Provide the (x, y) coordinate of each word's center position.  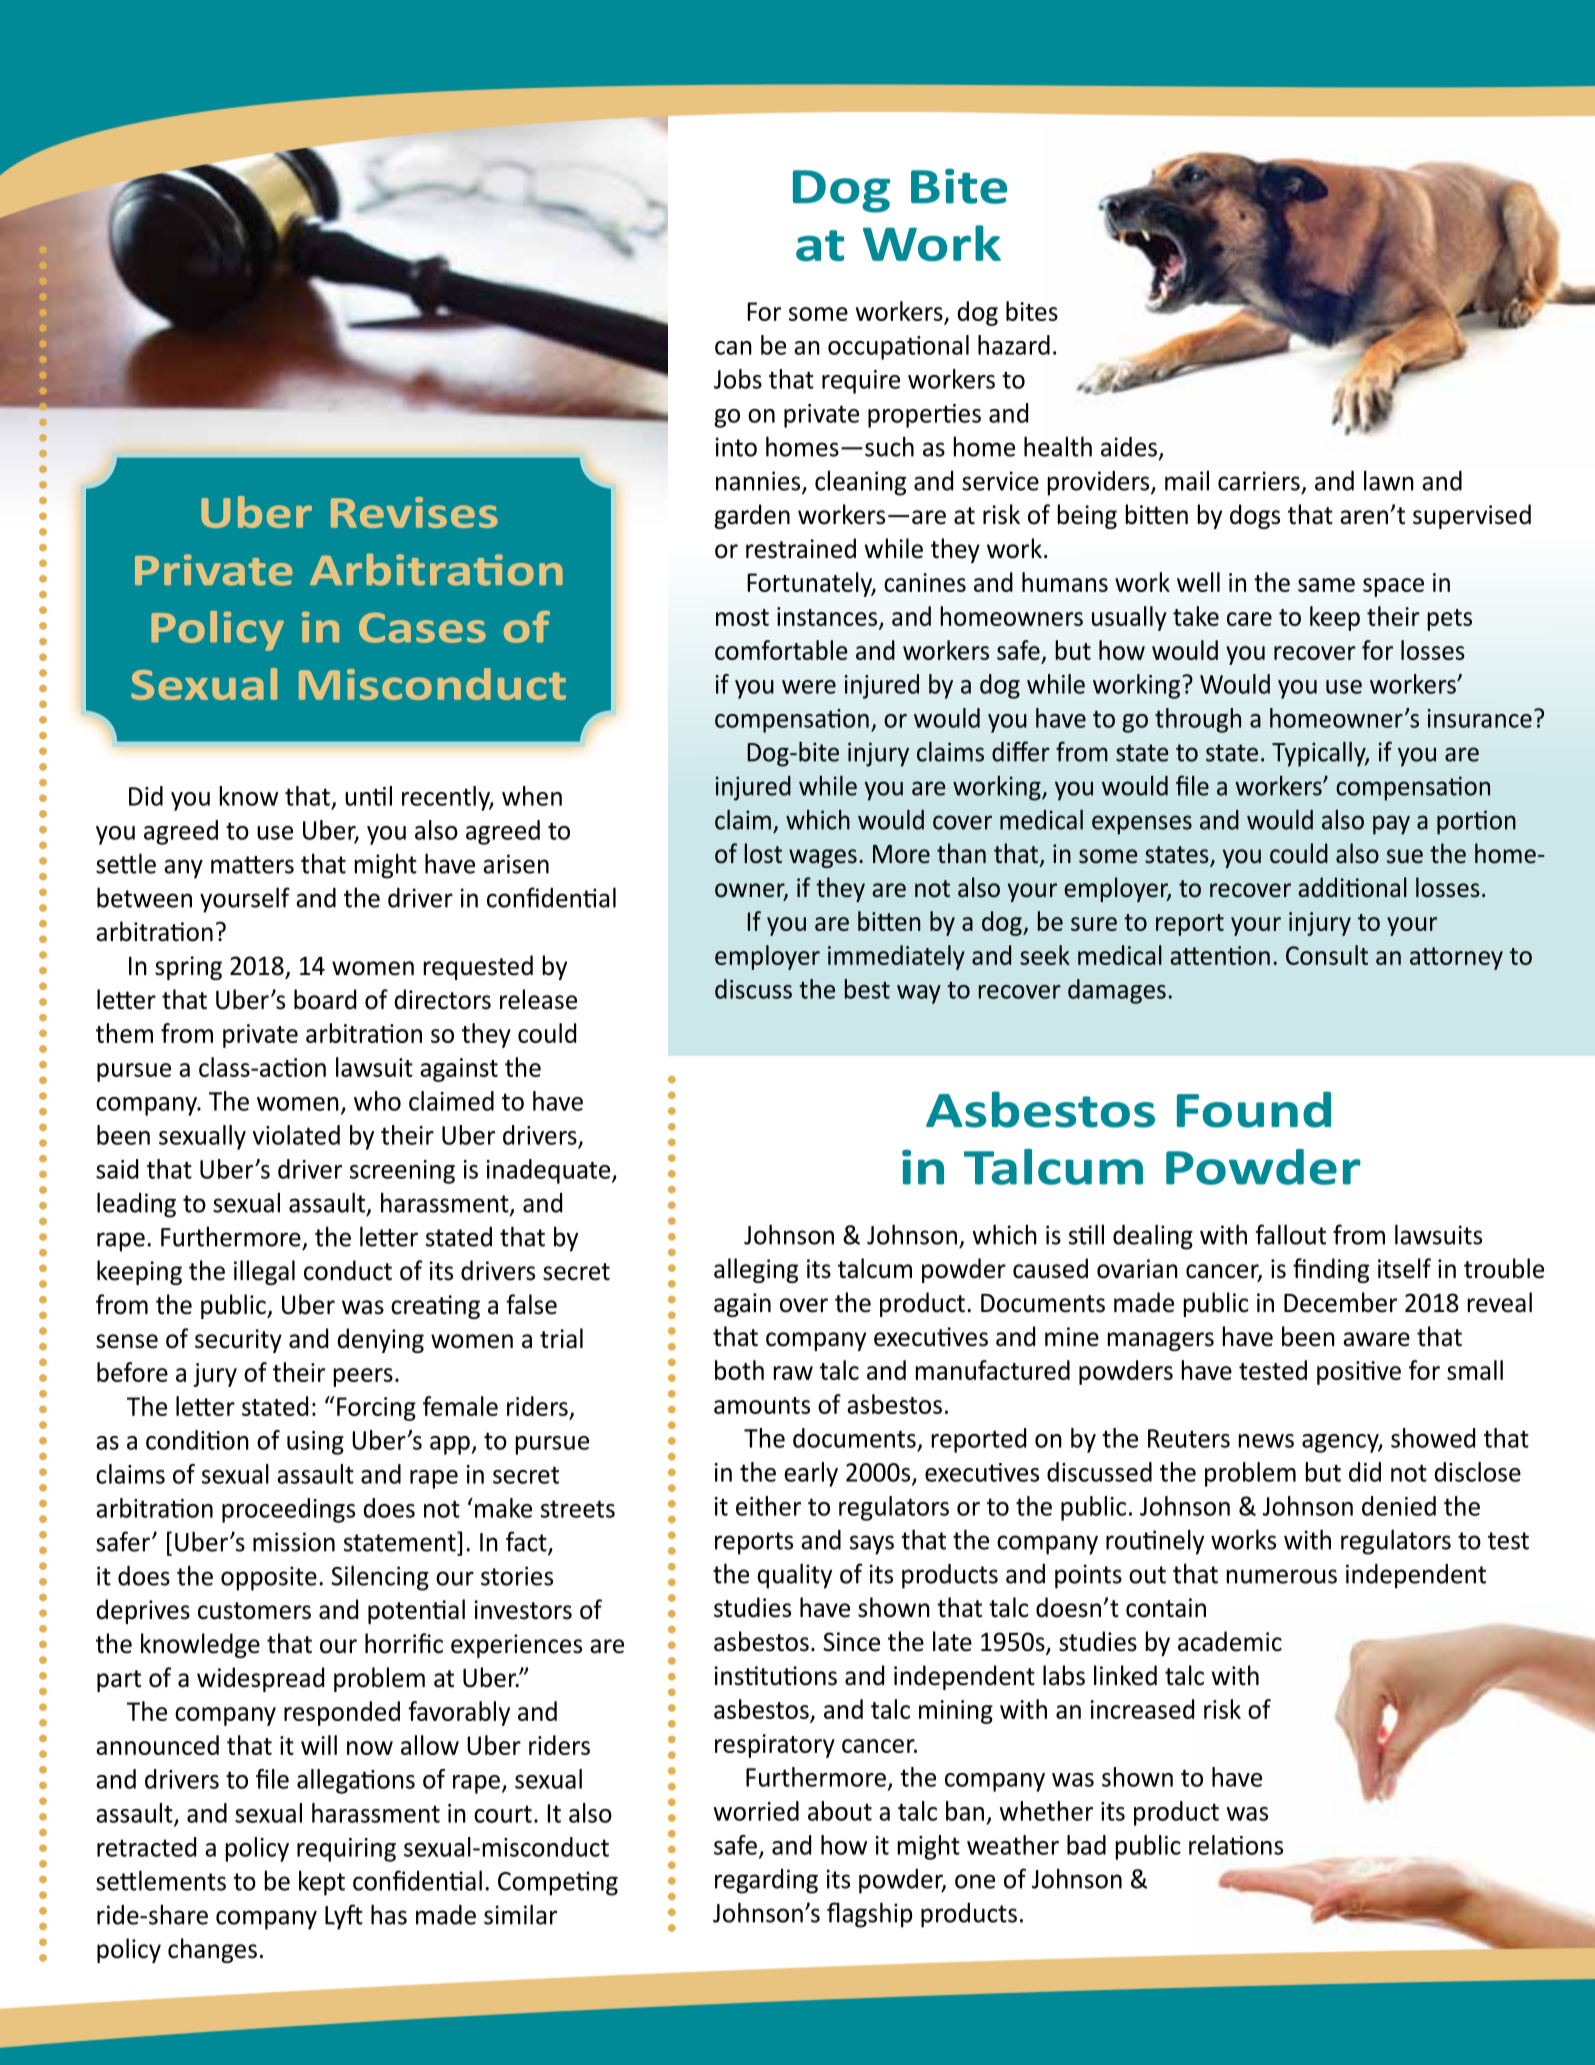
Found (1254, 1109)
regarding (766, 1881)
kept (322, 1883)
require (861, 382)
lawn (1389, 480)
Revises (414, 512)
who (377, 1101)
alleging (756, 1270)
